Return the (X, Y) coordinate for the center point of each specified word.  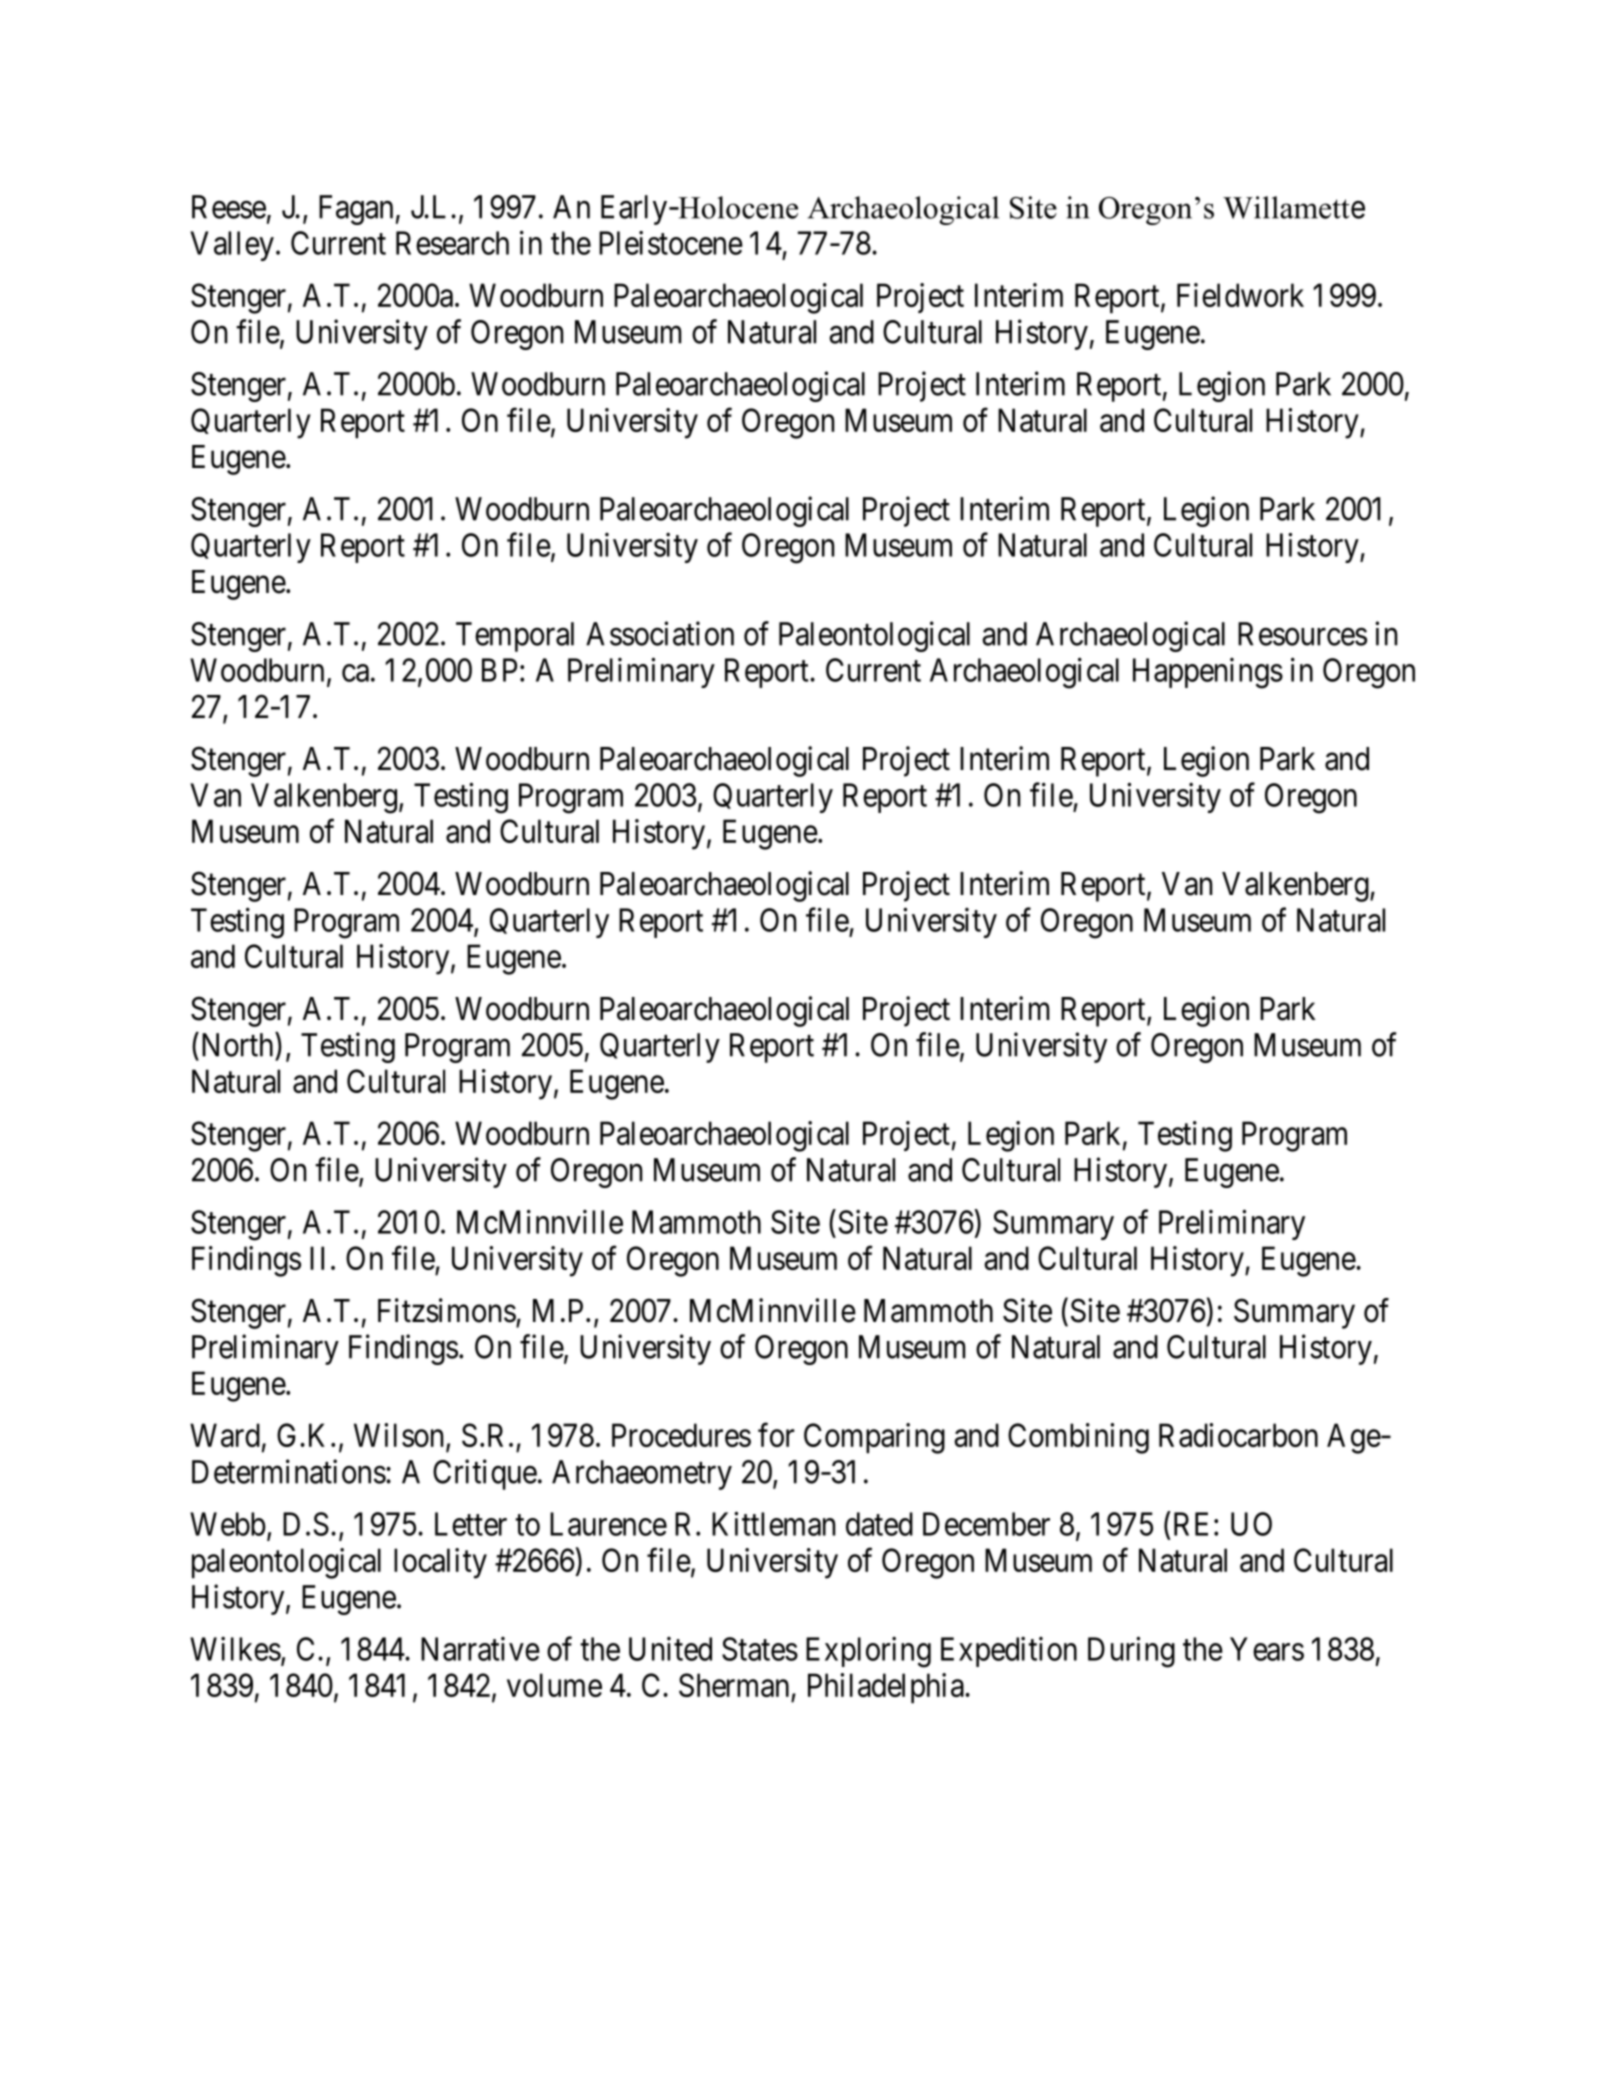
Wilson (400, 1436)
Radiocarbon (1238, 1435)
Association (660, 633)
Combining (1078, 1438)
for (776, 1435)
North (237, 1044)
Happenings (1208, 673)
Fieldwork (1240, 295)
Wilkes (235, 1649)
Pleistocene (671, 243)
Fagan (356, 210)
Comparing (874, 1438)
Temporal (515, 637)
